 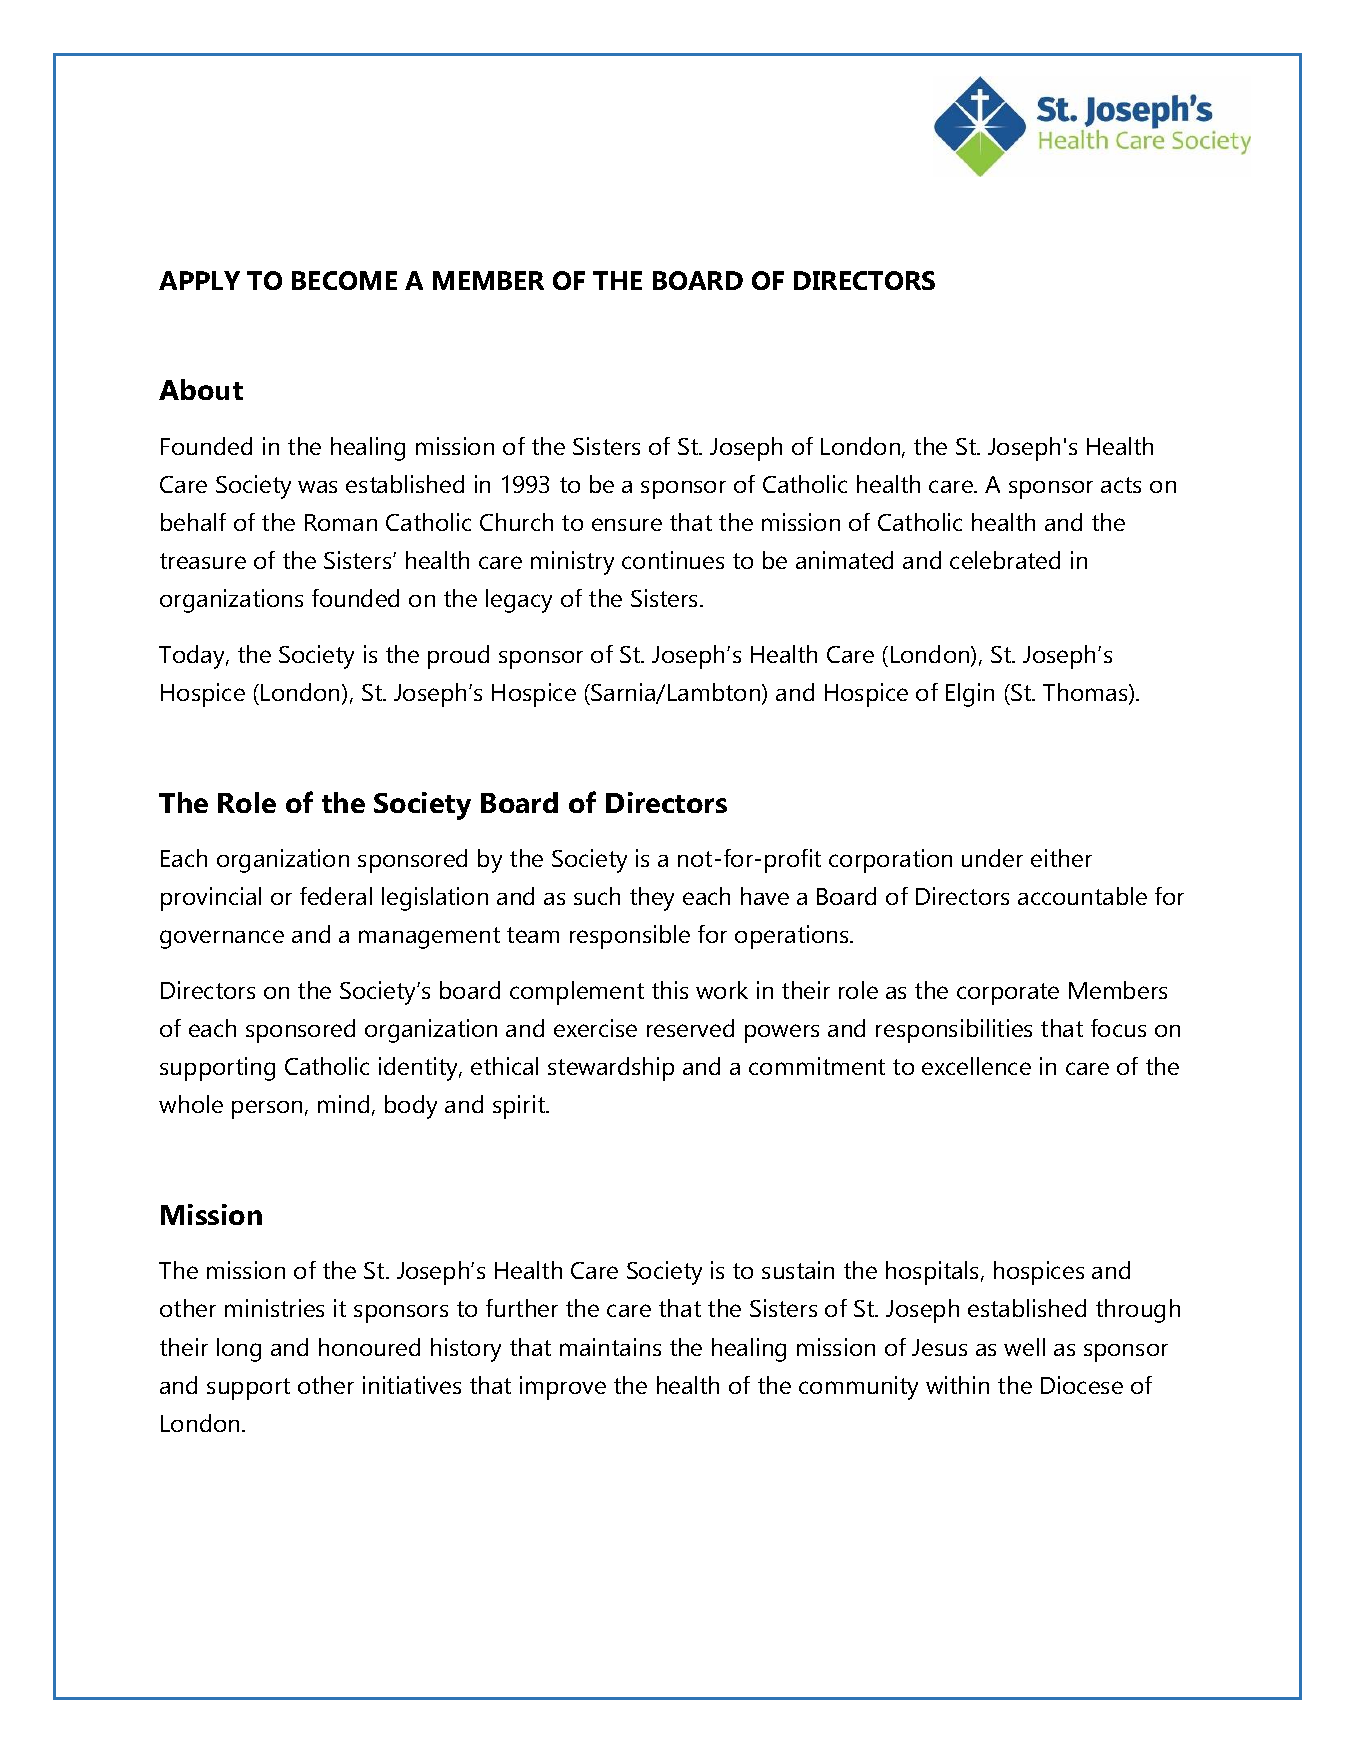 What do you see at coordinates (627, 524) in the image?
I see `ensure` at bounding box center [627, 524].
